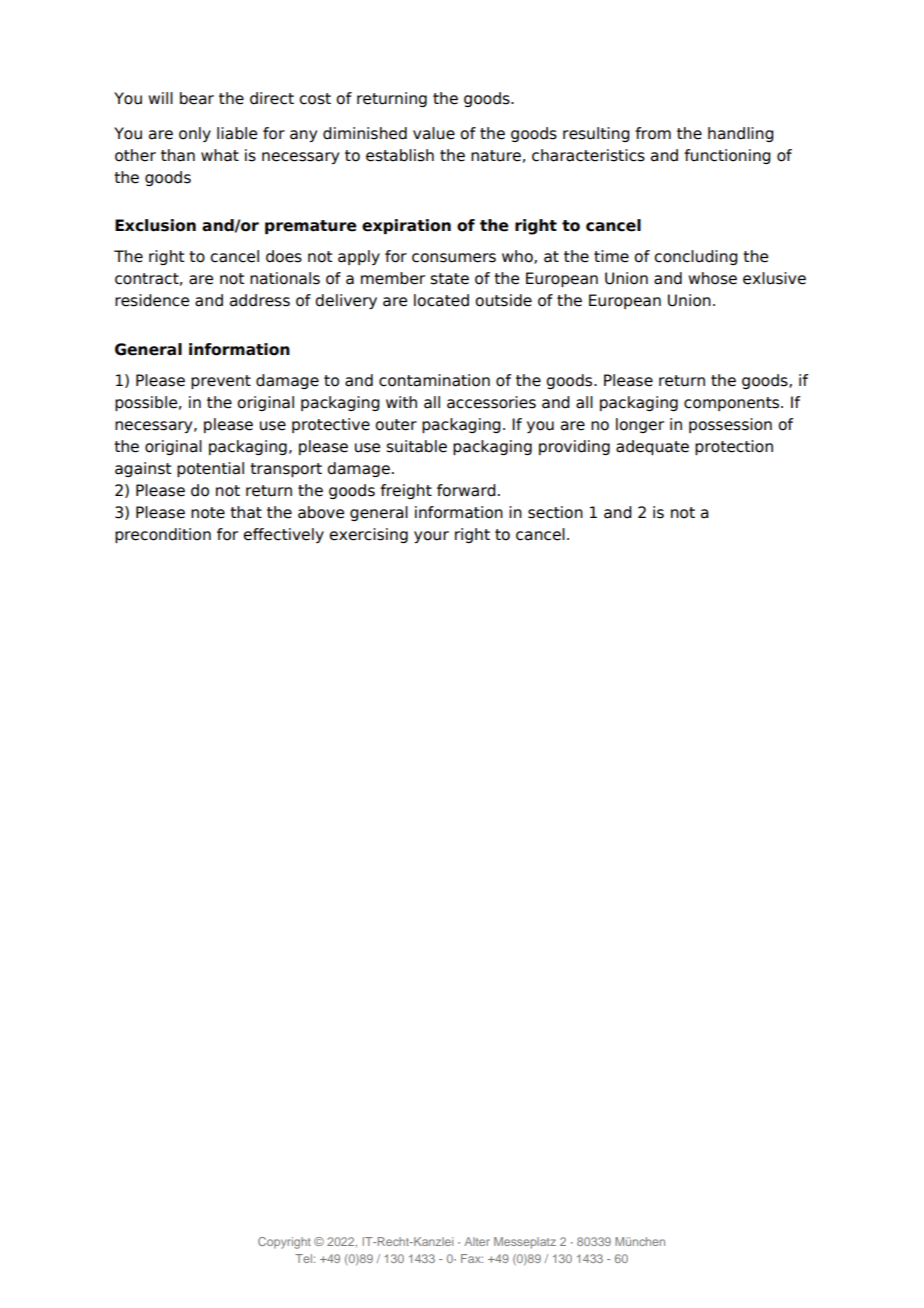 This screenshot has height=1308, width=924. Describe the element at coordinates (283, 535) in the screenshot. I see `effectively` at that location.
